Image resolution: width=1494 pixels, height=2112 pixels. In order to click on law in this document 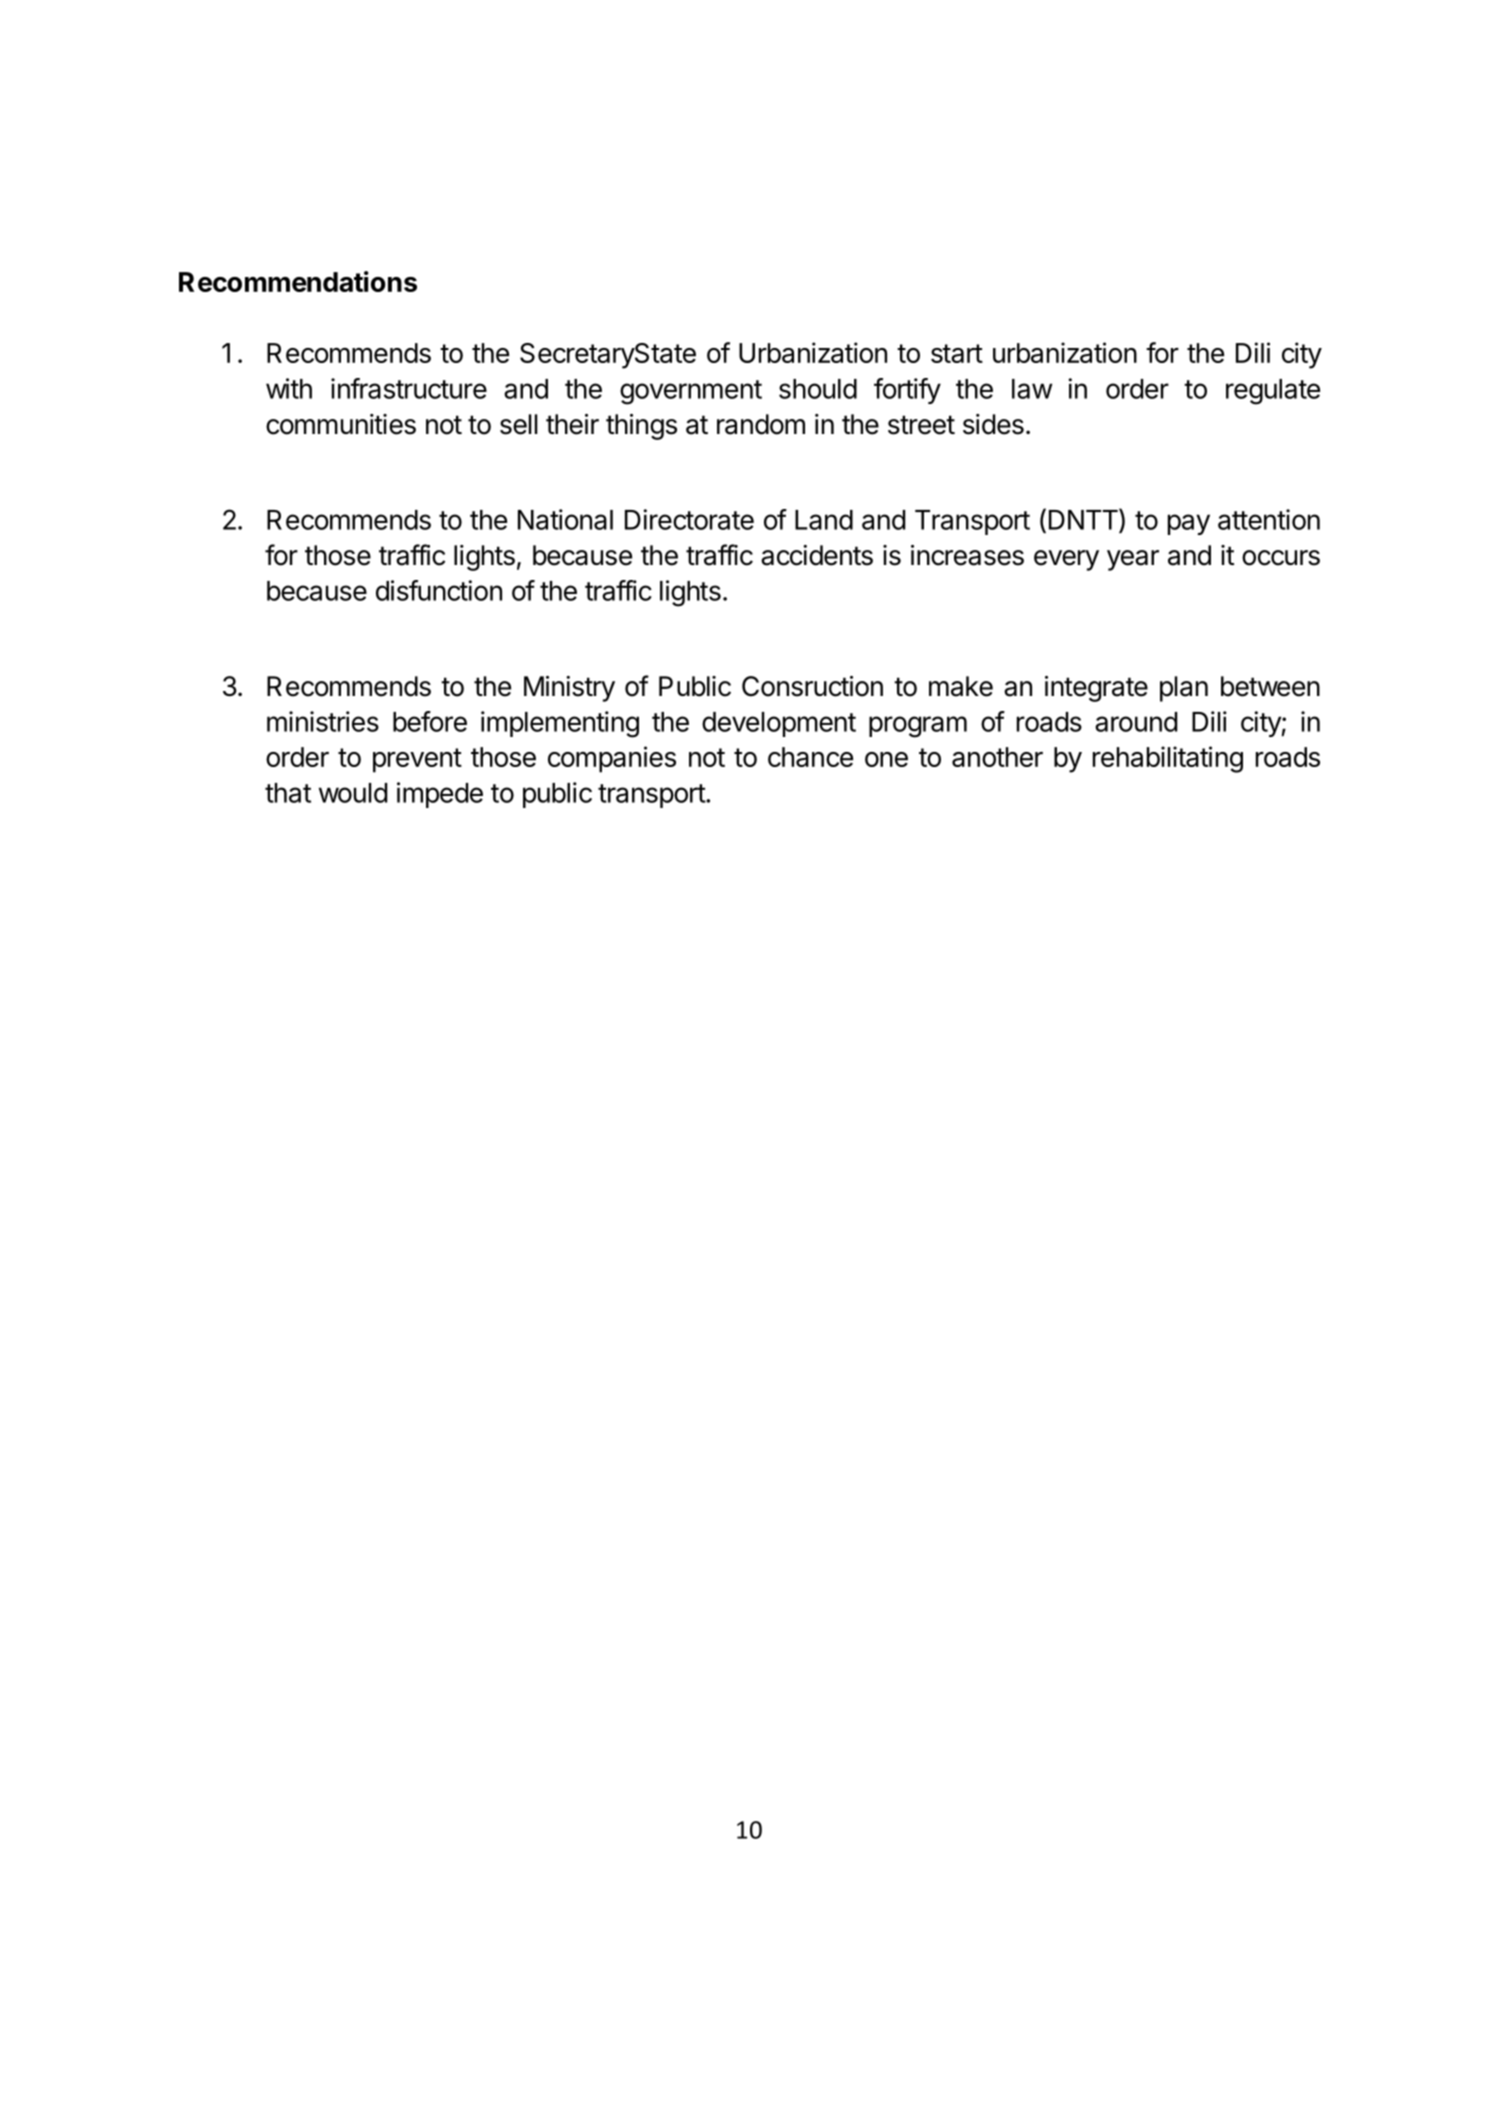, I will do `click(1032, 389)`.
